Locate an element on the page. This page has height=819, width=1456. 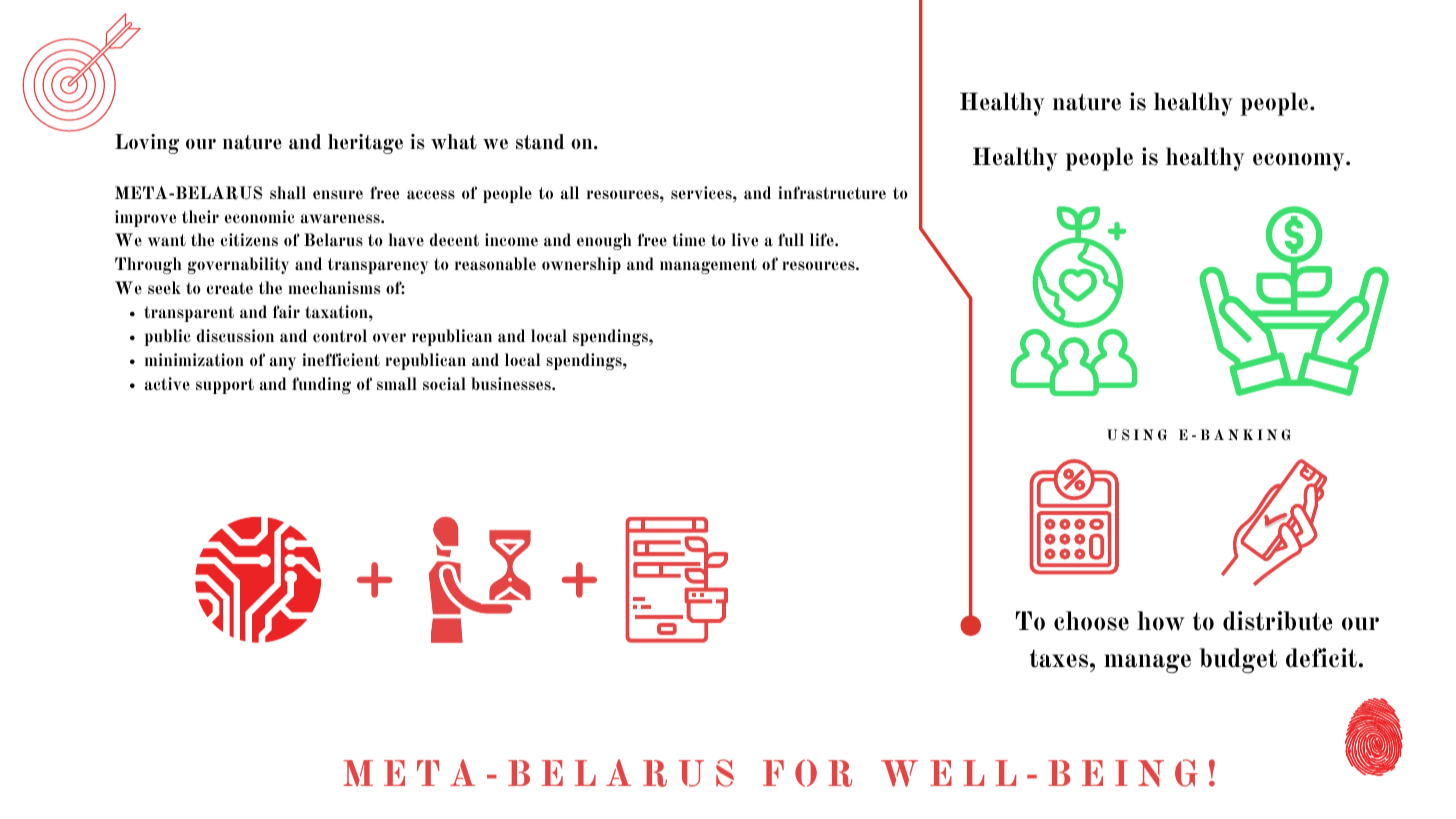
funding is located at coordinates (321, 385).
